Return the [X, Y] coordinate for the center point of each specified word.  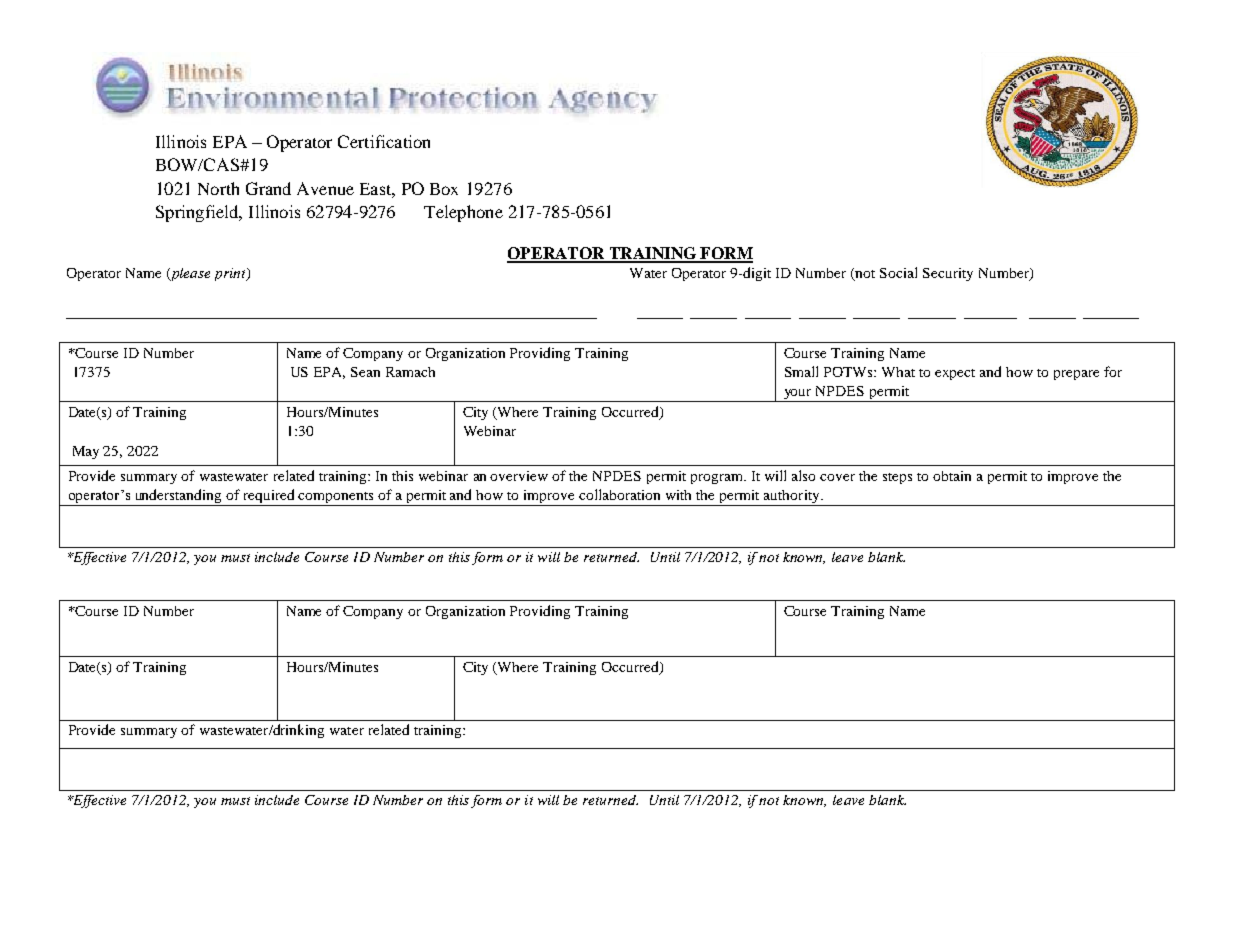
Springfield [198, 213]
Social [898, 272]
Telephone [463, 213]
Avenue [325, 188]
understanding [178, 497]
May [86, 452]
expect [955, 374]
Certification [384, 141]
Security [948, 274]
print [231, 274]
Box [444, 189]
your [797, 395]
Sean [365, 372]
